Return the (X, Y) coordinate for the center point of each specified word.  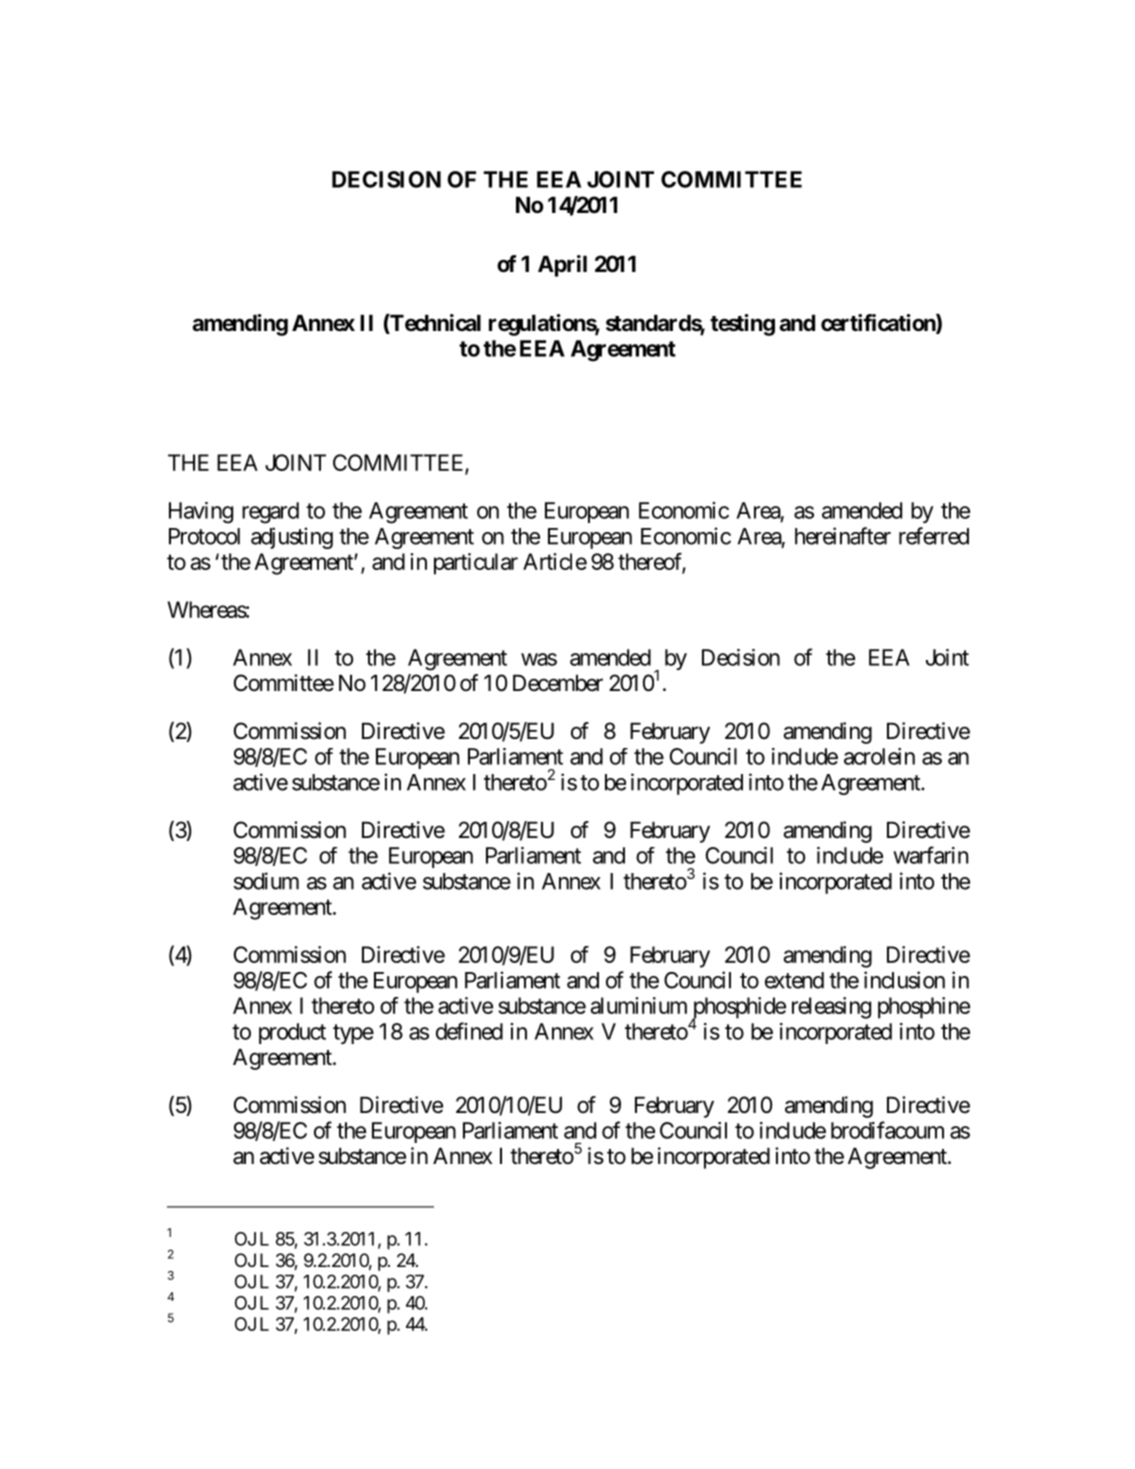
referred (934, 536)
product (292, 1033)
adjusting (292, 538)
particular (476, 564)
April (562, 266)
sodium (266, 881)
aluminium (638, 1005)
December (558, 683)
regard (270, 513)
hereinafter (843, 536)
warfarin (930, 855)
